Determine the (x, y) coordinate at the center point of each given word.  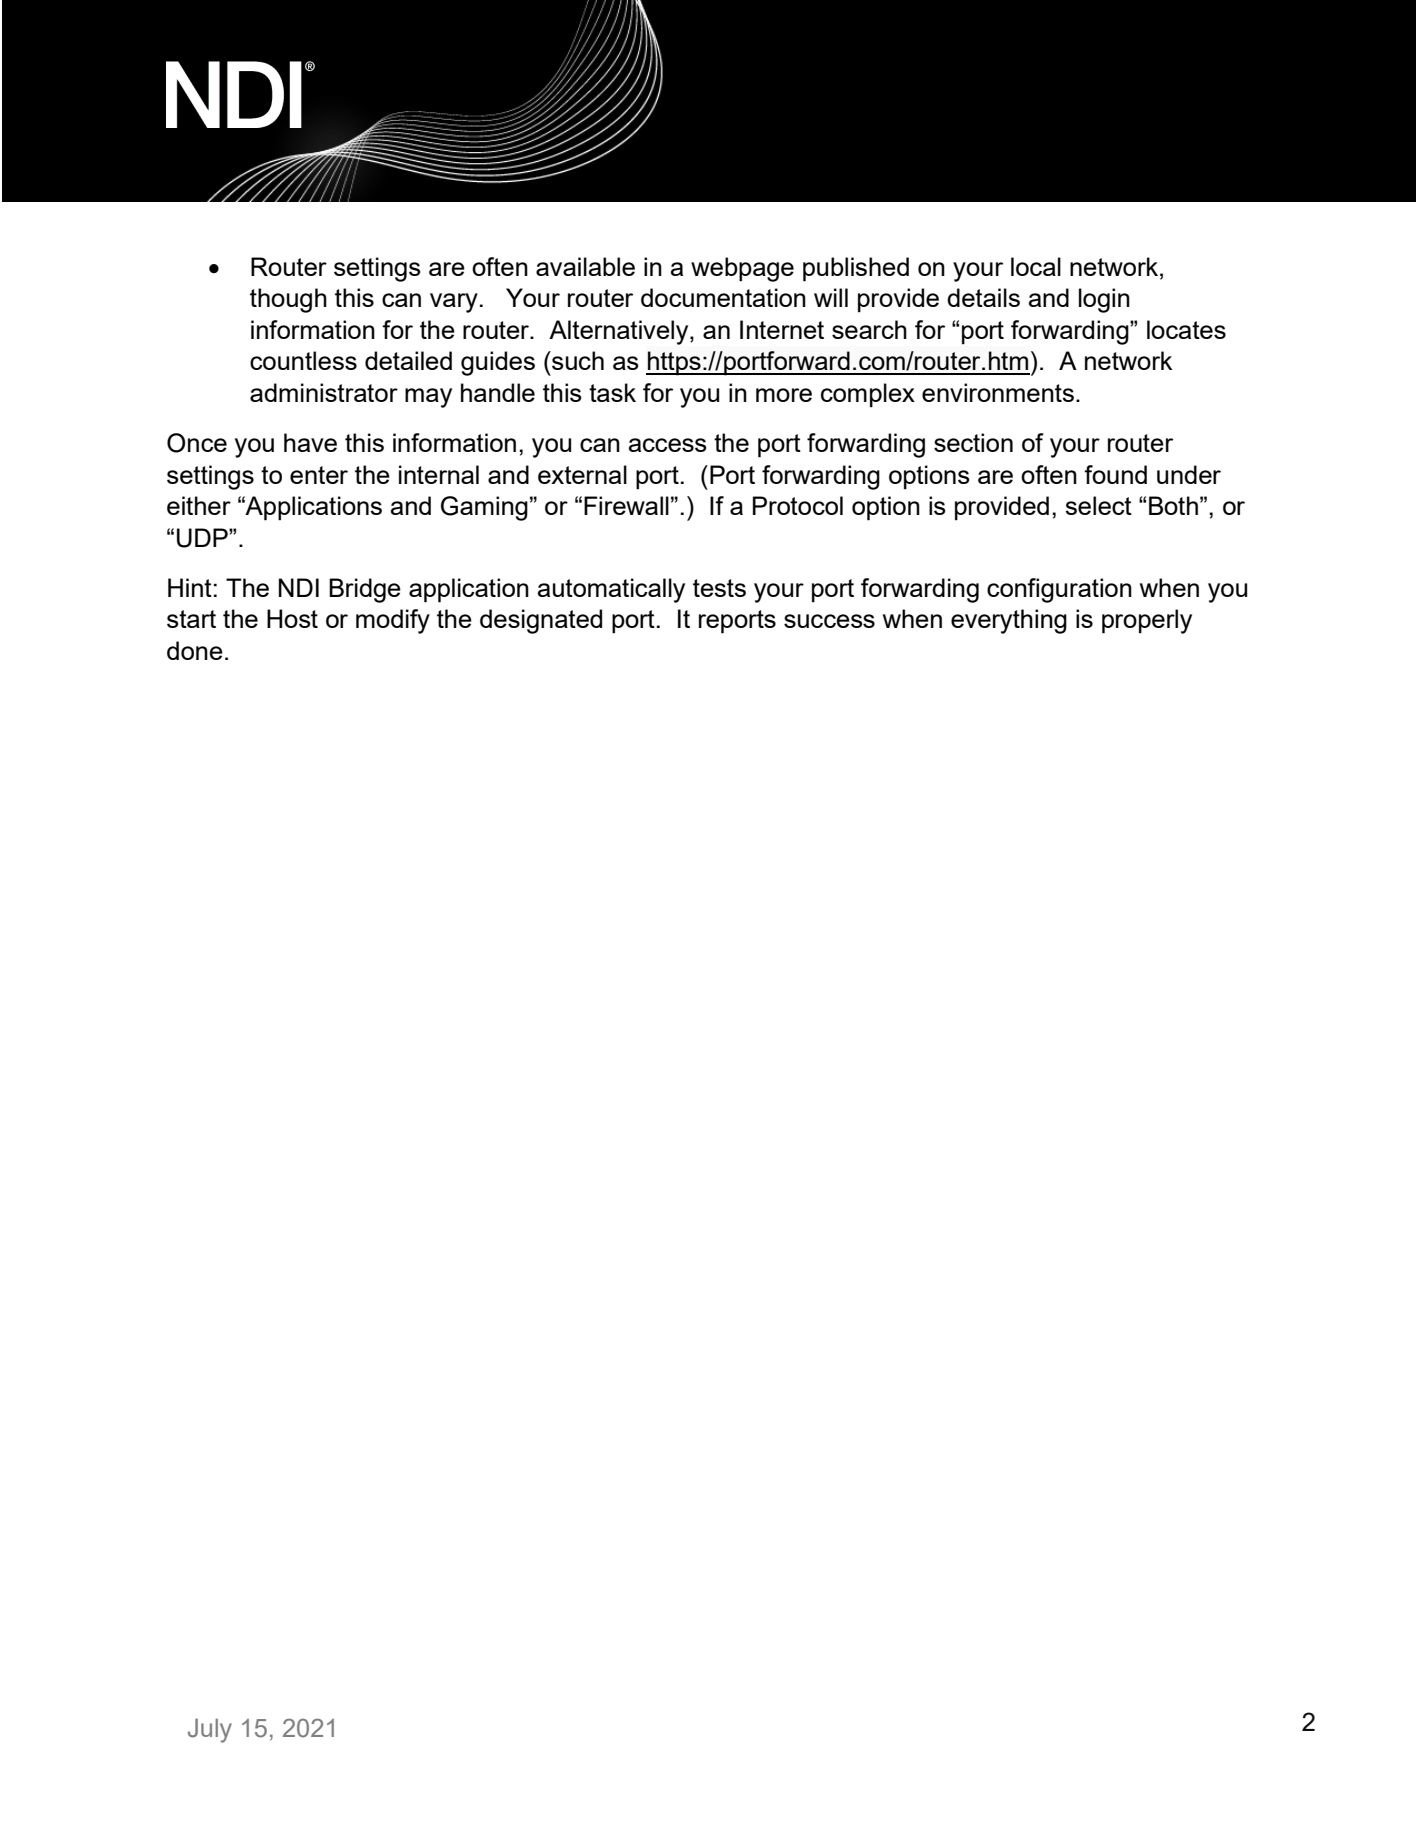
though (288, 300)
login (1104, 300)
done (195, 650)
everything (1009, 621)
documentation (723, 297)
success (829, 621)
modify (393, 621)
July (210, 1730)
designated (541, 621)
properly (1147, 621)
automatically (611, 590)
